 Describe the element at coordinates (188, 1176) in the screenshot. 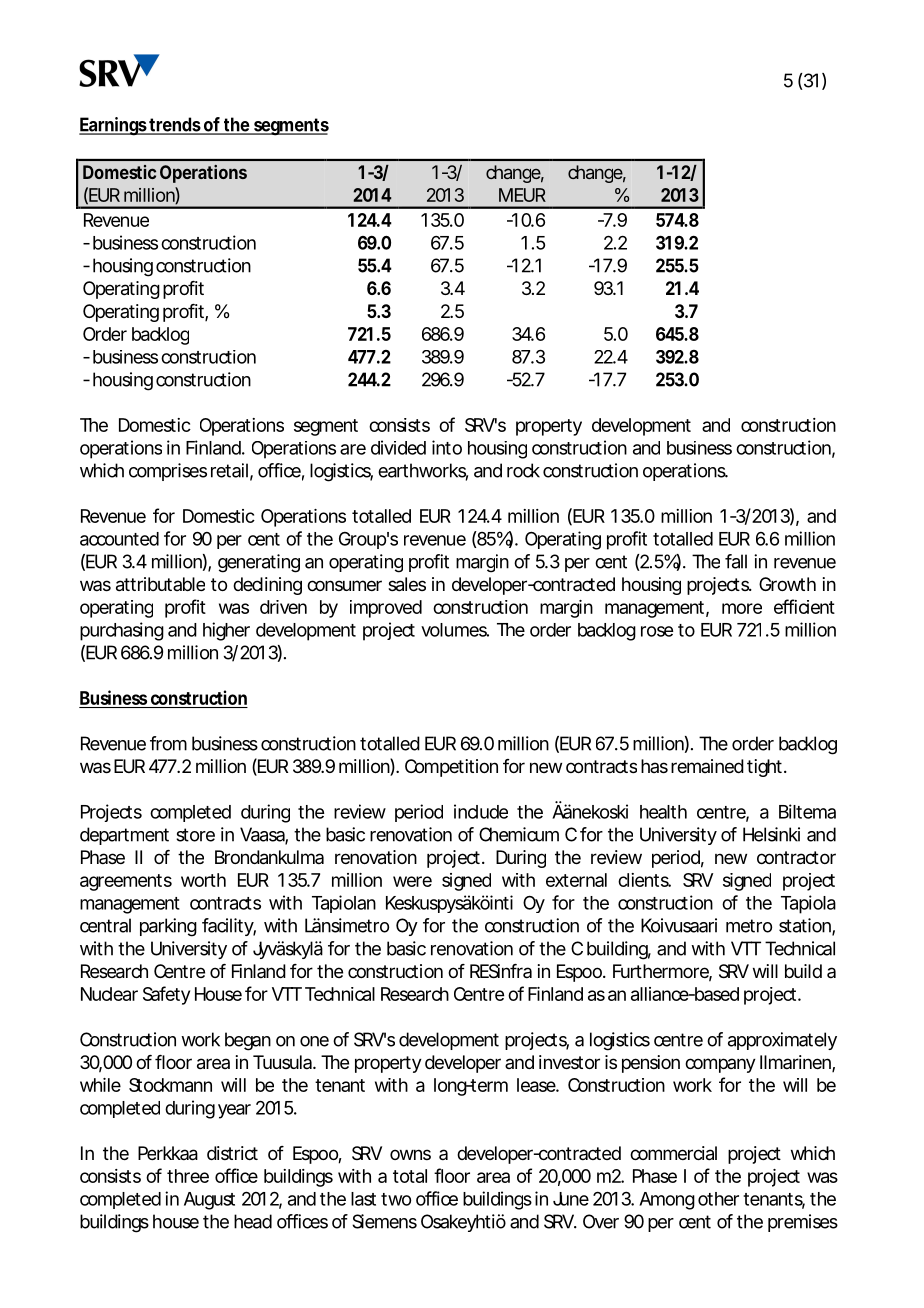

I see `three` at that location.
